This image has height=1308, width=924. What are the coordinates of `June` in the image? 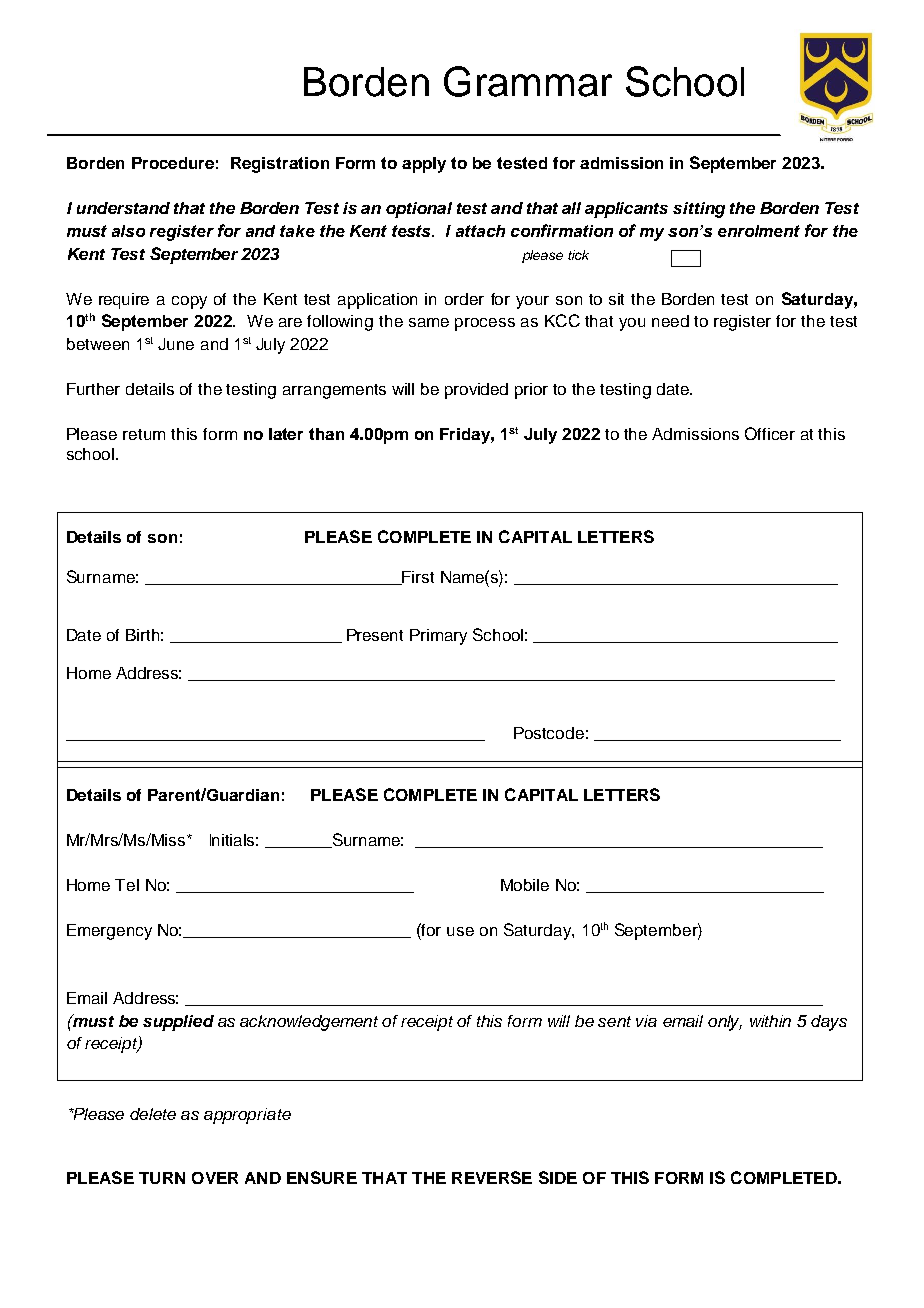 It's located at (176, 344).
